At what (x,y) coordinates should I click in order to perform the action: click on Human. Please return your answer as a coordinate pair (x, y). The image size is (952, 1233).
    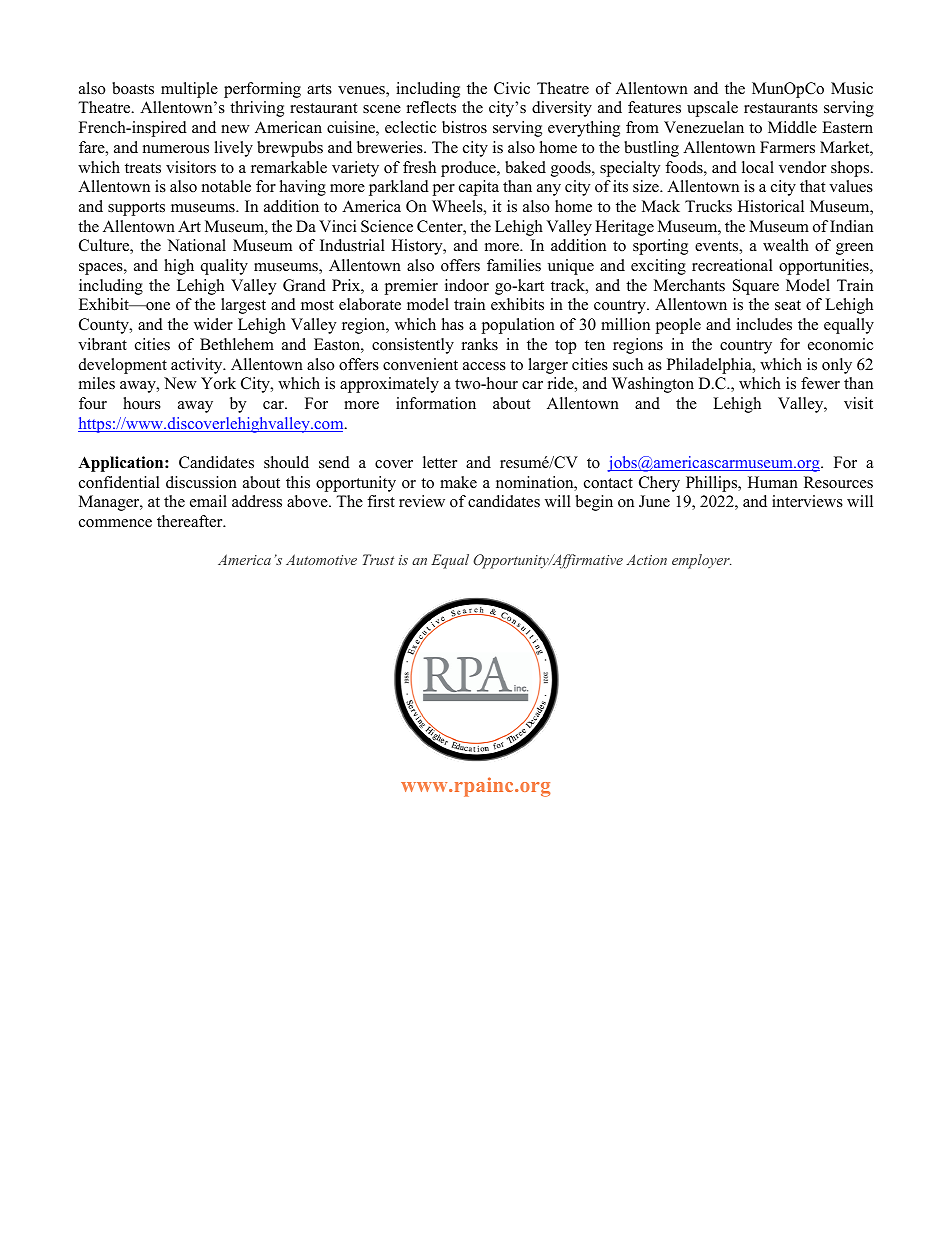
    Looking at the image, I should click on (773, 482).
